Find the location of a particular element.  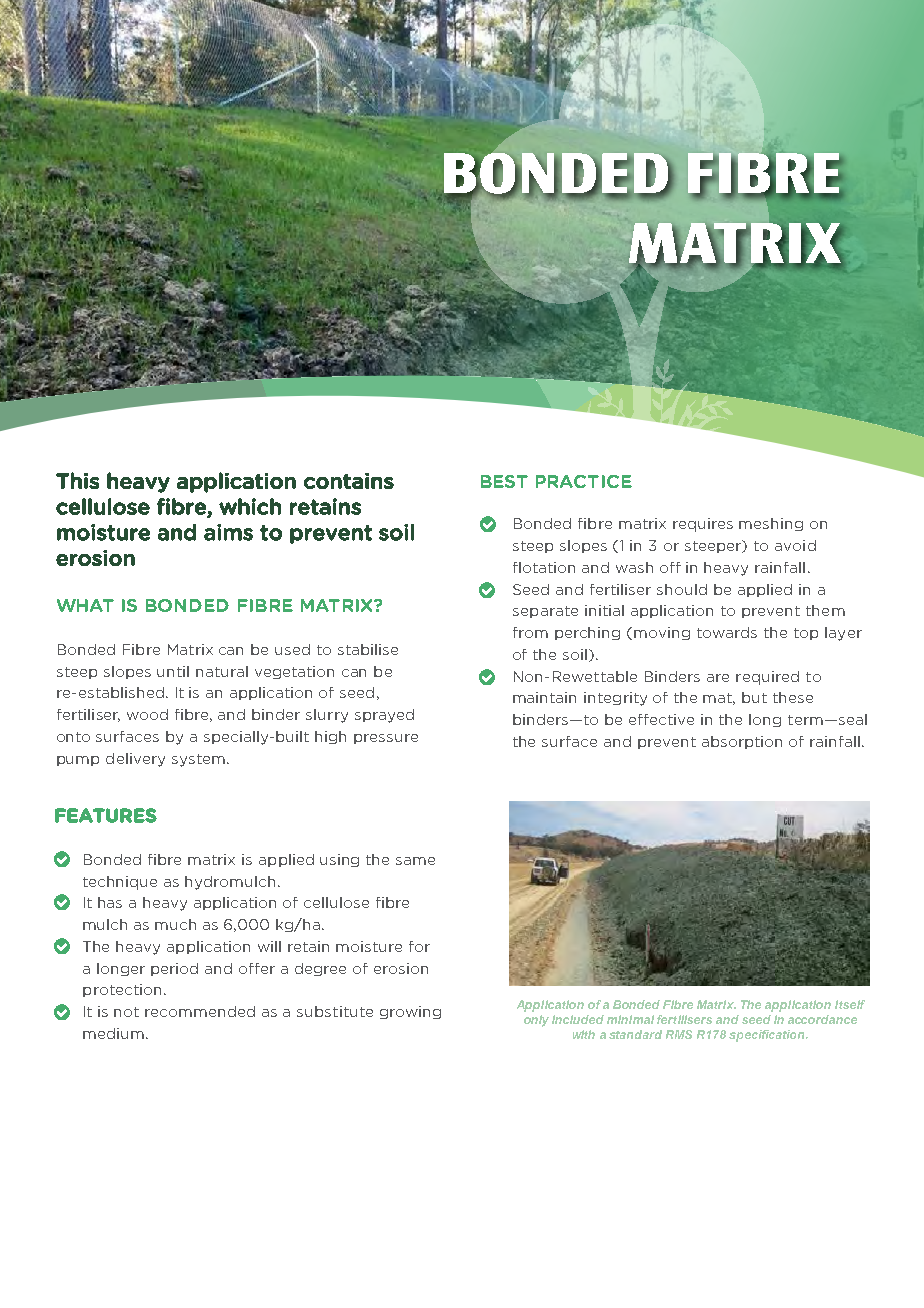

which is located at coordinates (250, 506).
